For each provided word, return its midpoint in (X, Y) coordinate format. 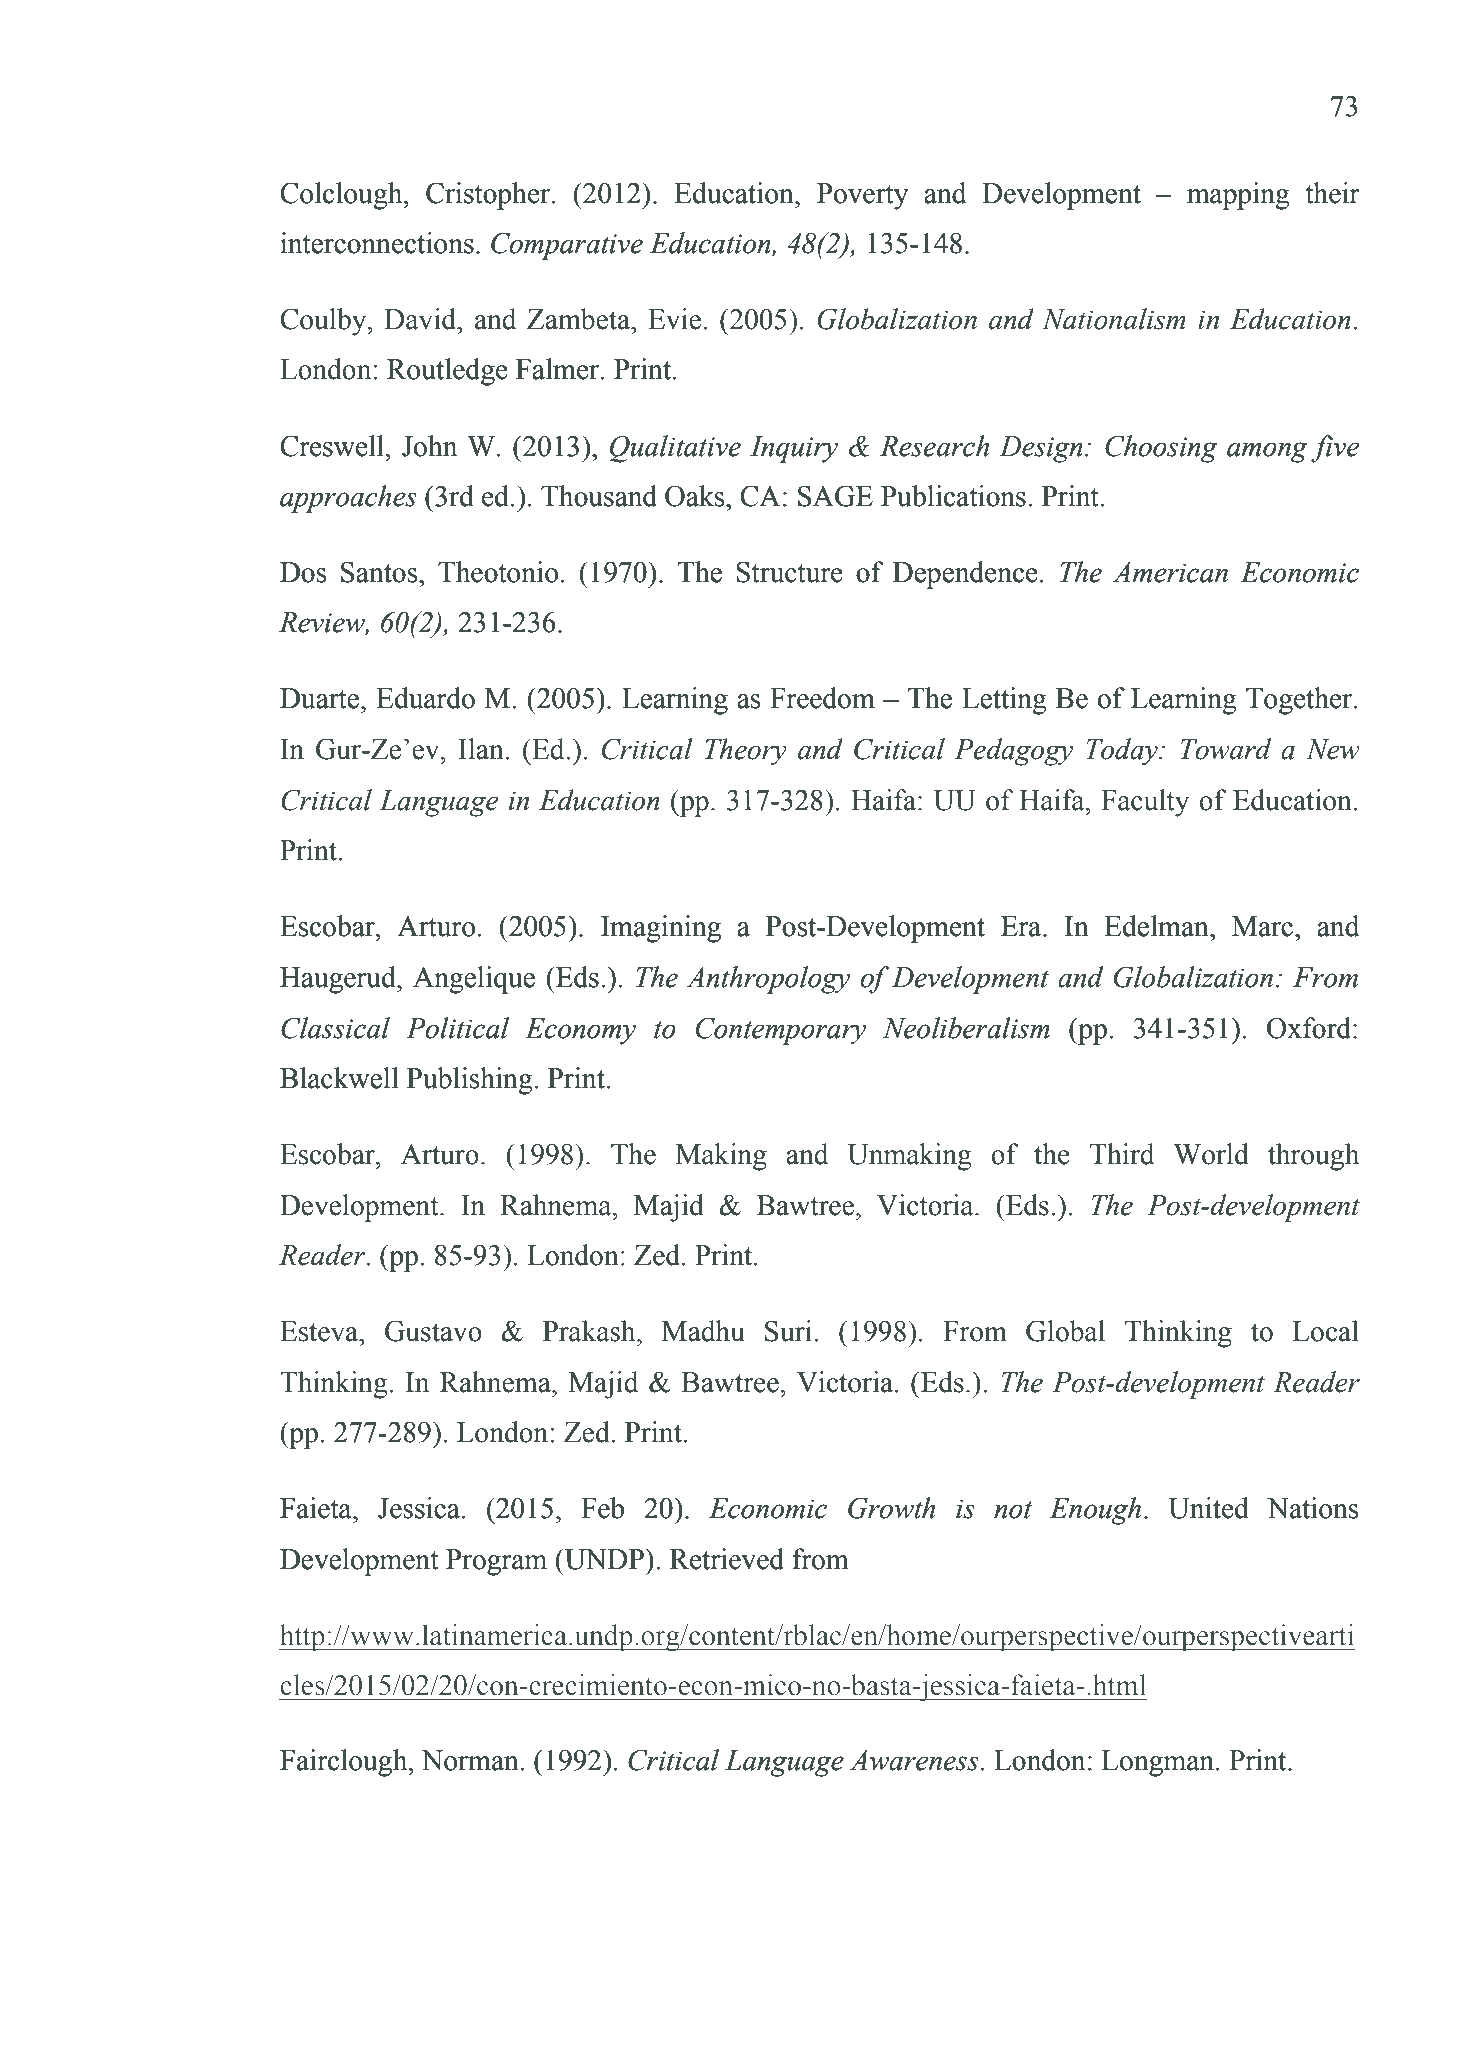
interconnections (377, 243)
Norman (471, 1760)
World (1211, 1154)
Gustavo (433, 1331)
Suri (790, 1331)
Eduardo (425, 698)
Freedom (822, 698)
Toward (1225, 749)
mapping (1238, 196)
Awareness (914, 1760)
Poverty (862, 196)
